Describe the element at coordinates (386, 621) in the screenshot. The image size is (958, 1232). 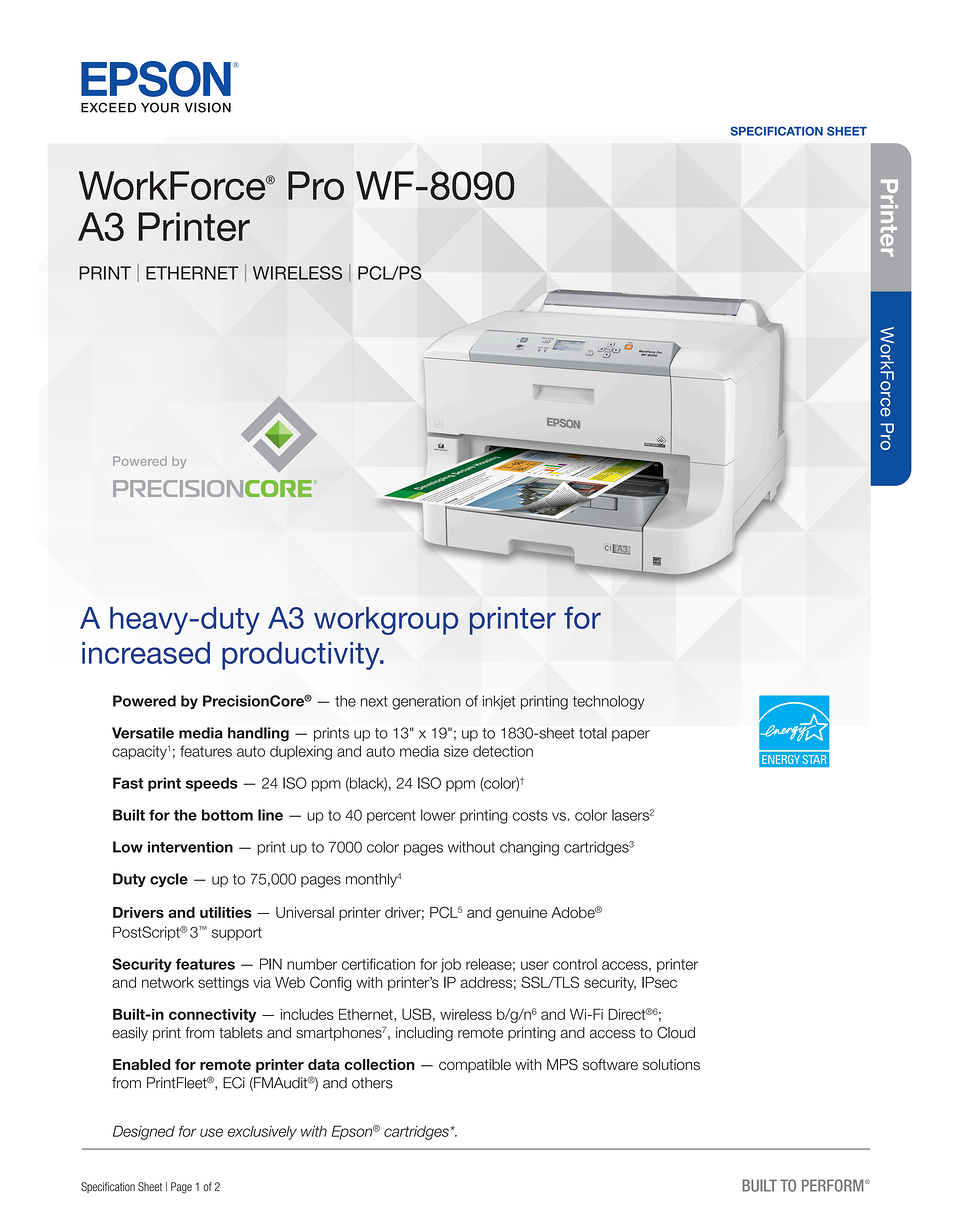
I see `workgroup` at that location.
